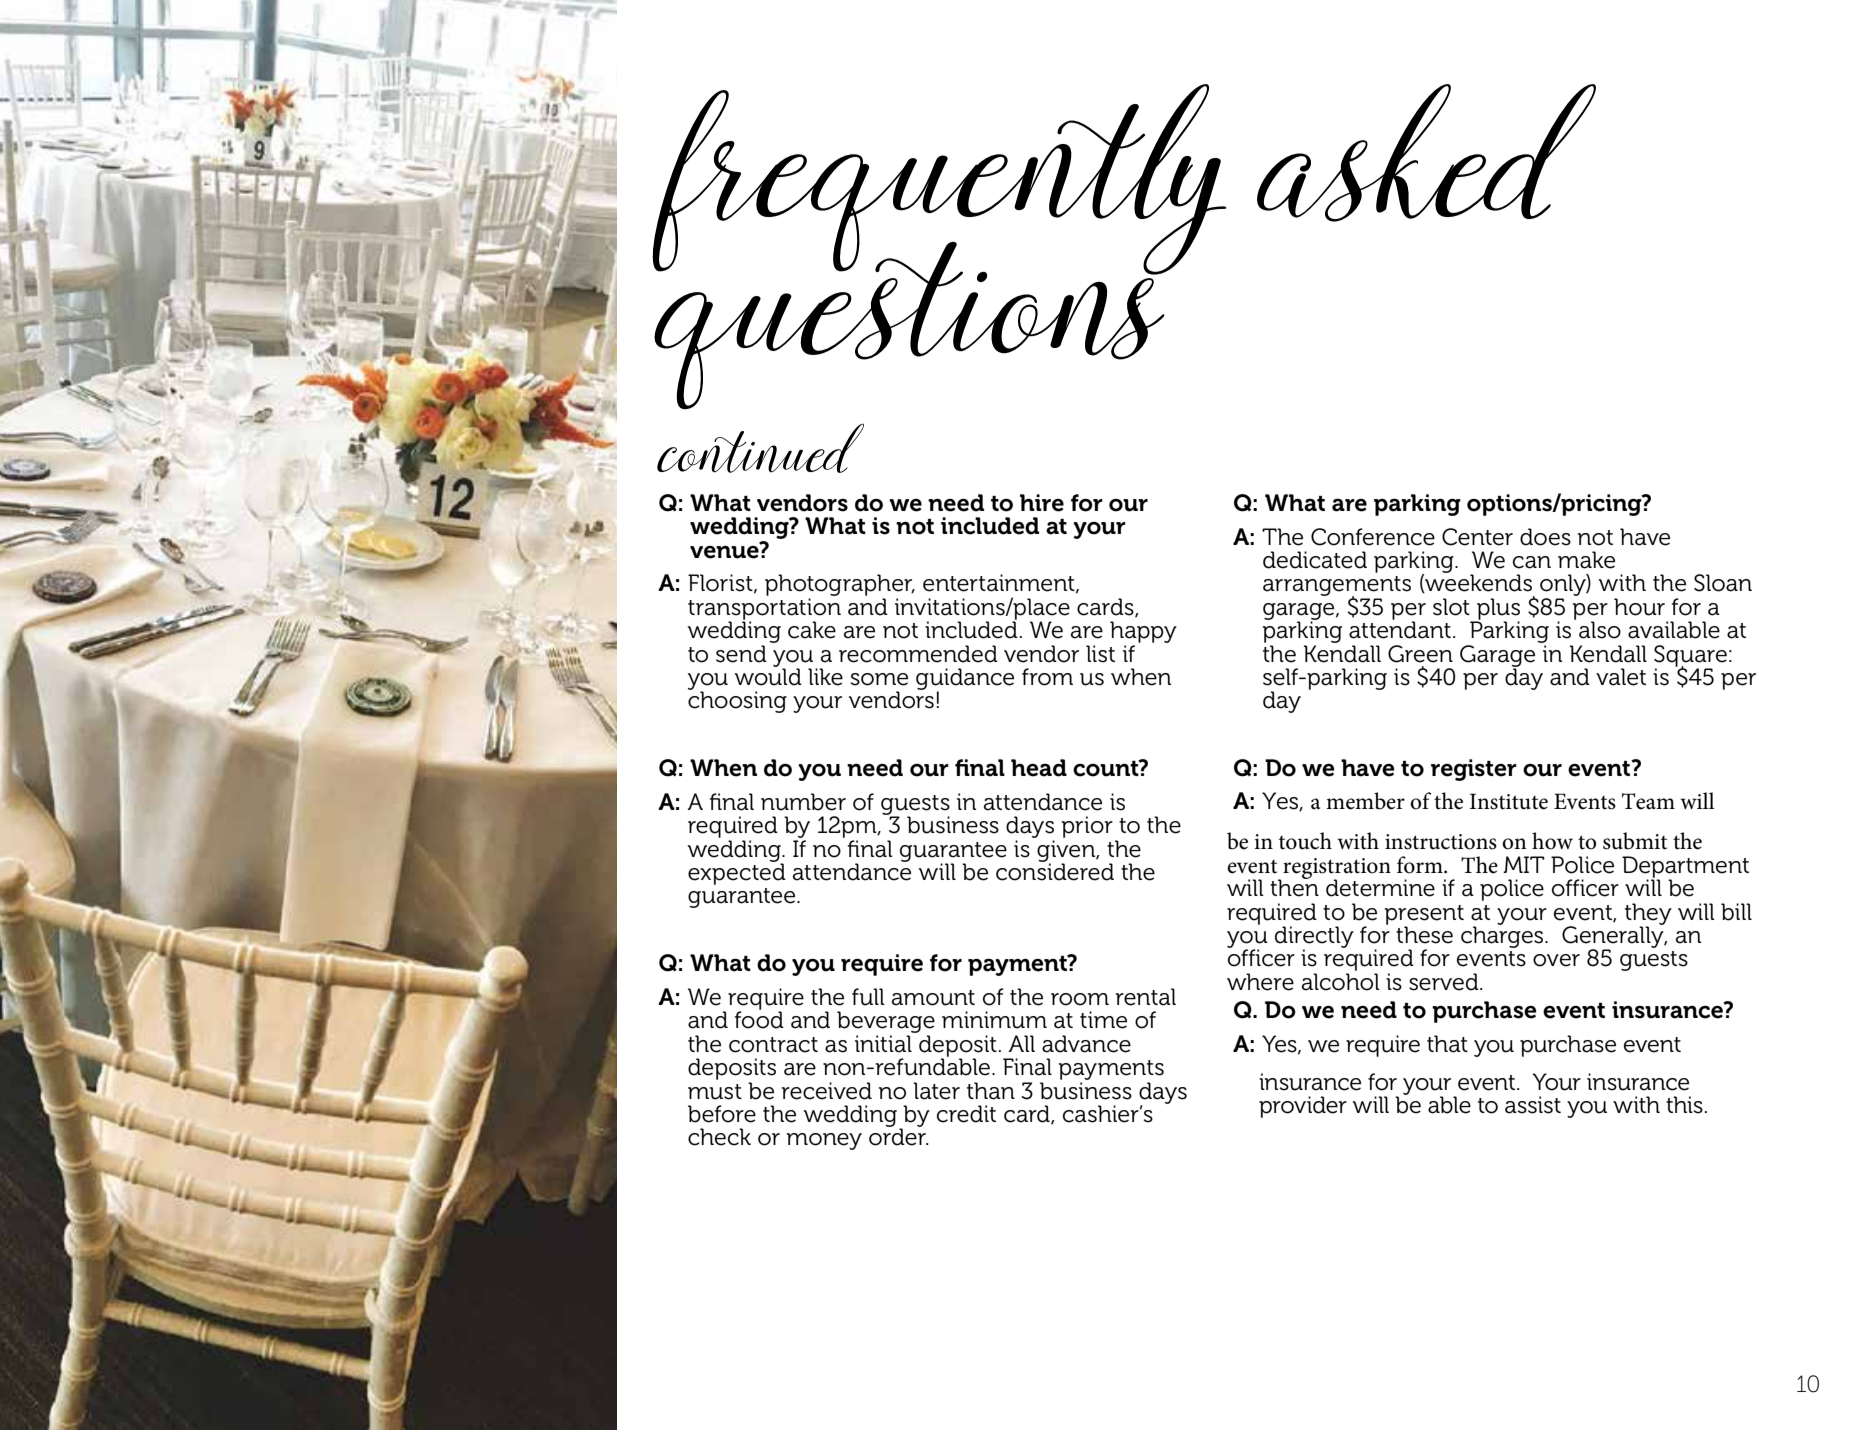  Describe the element at coordinates (1143, 633) in the document. I see `happy` at that location.
